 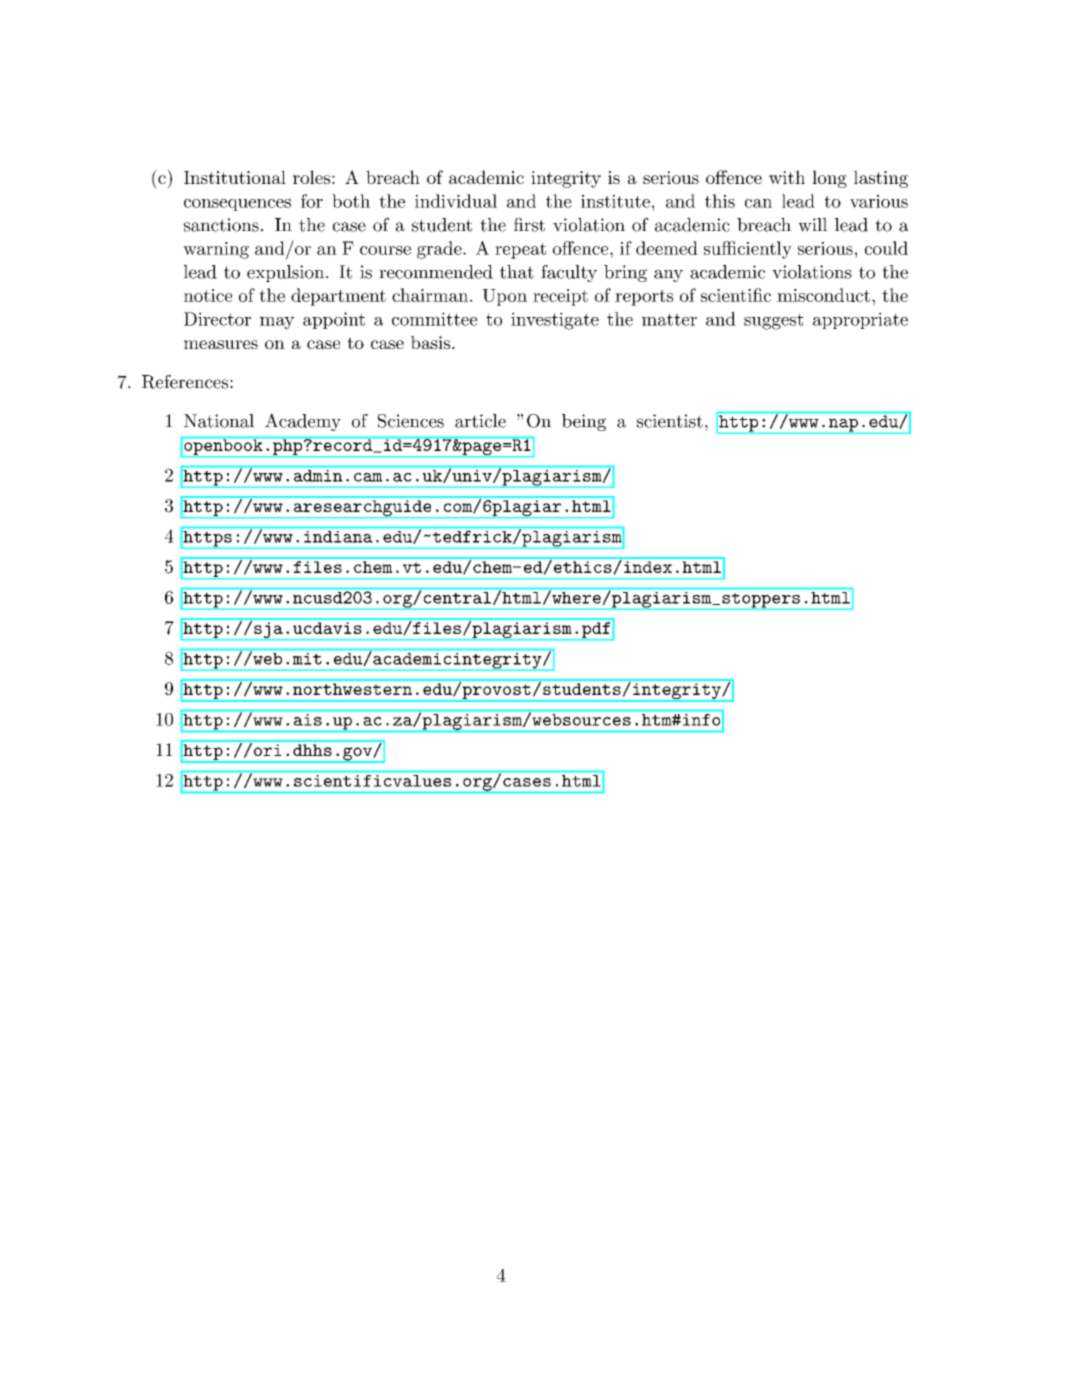 What do you see at coordinates (584, 422) in the image?
I see `being` at bounding box center [584, 422].
